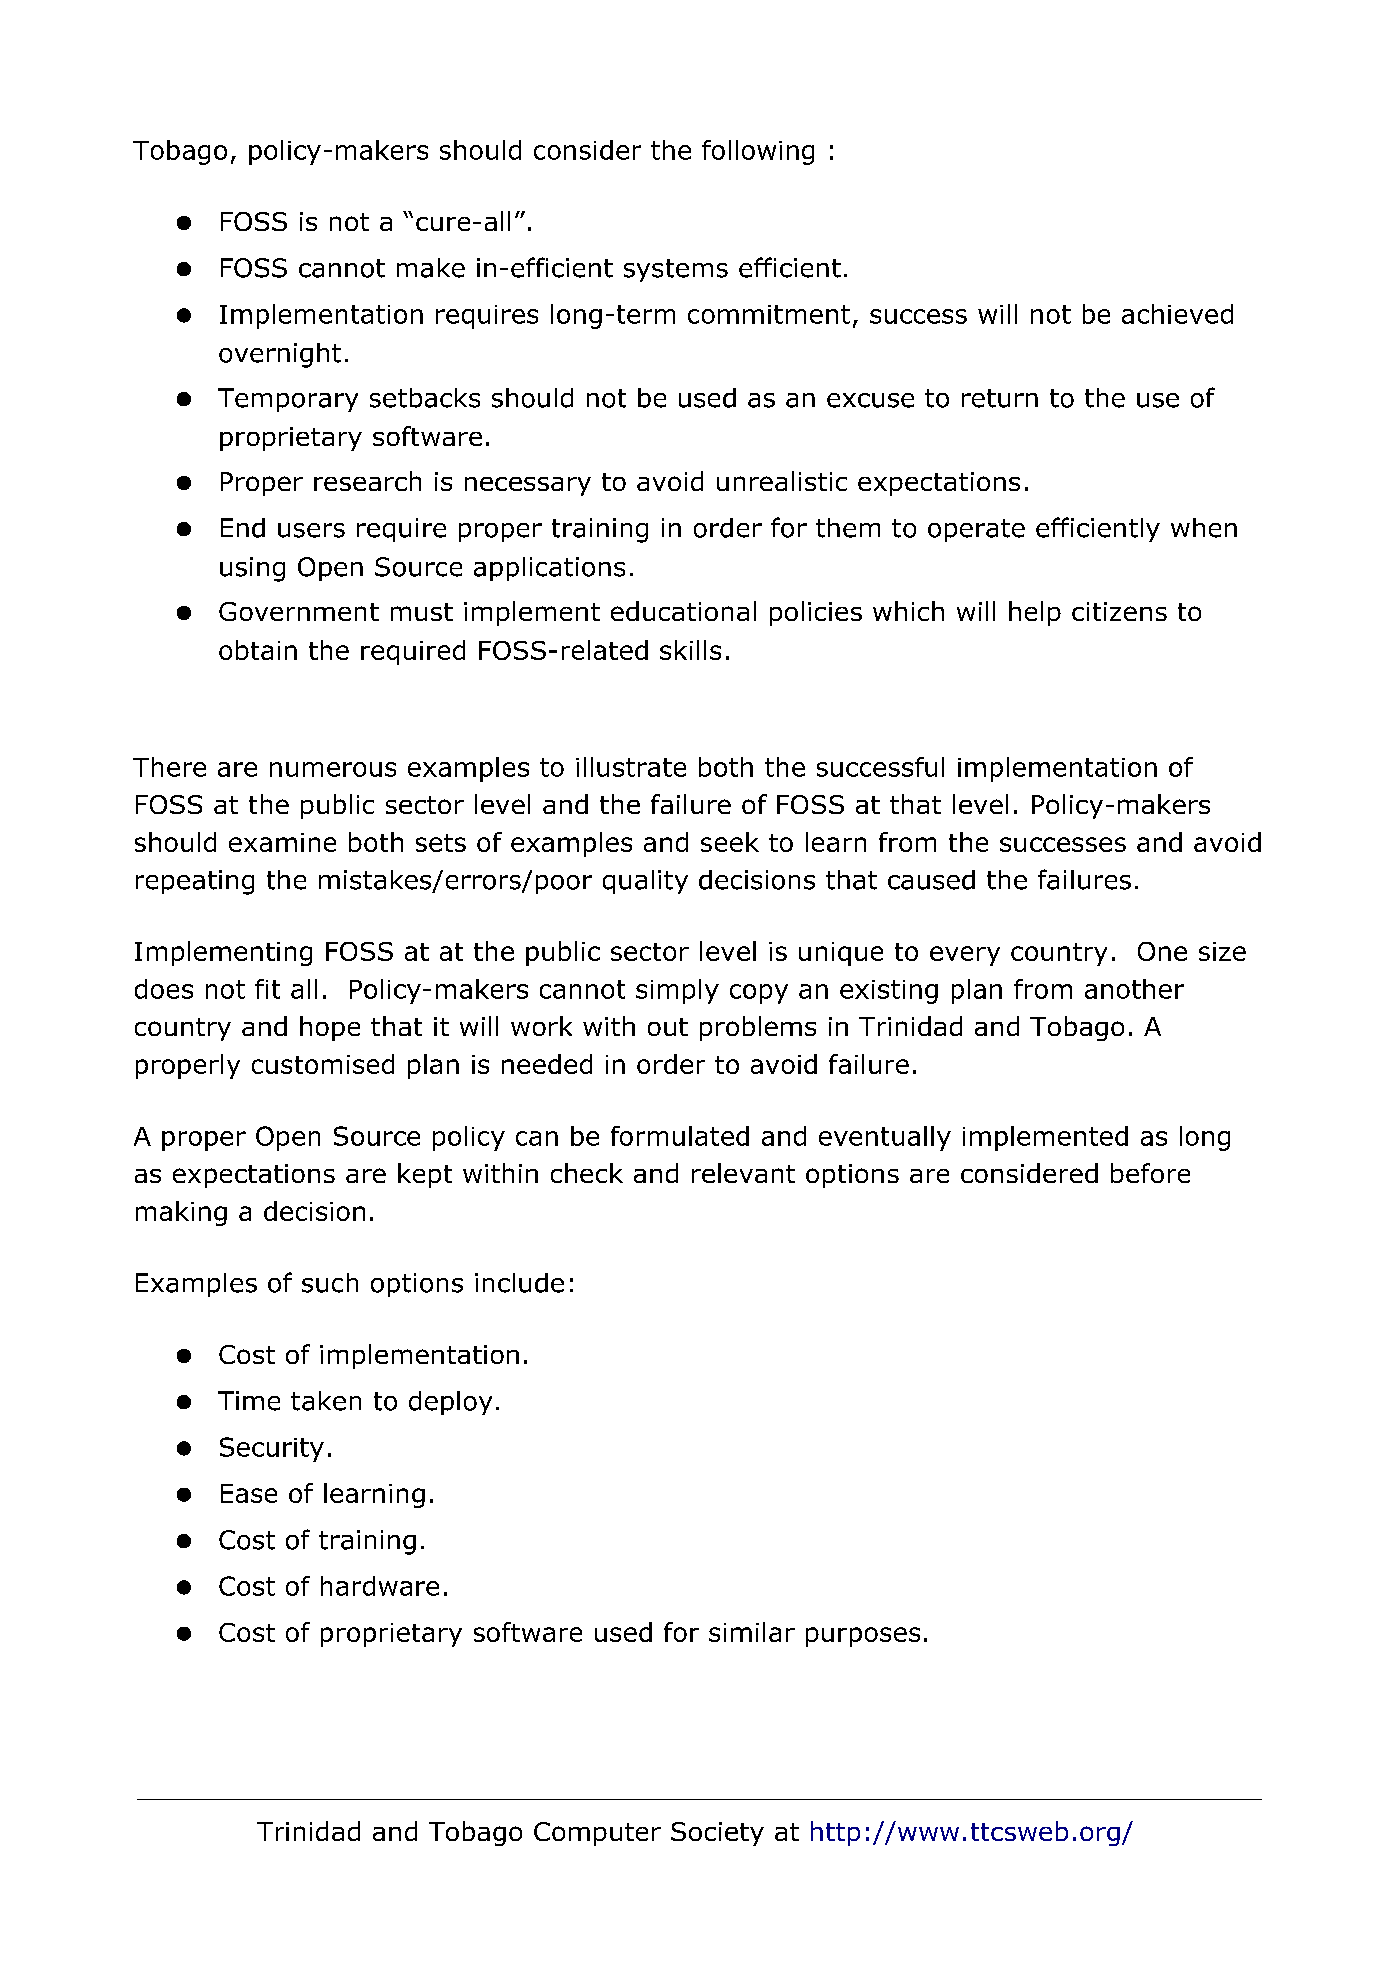  I want to click on taken, so click(326, 1401).
